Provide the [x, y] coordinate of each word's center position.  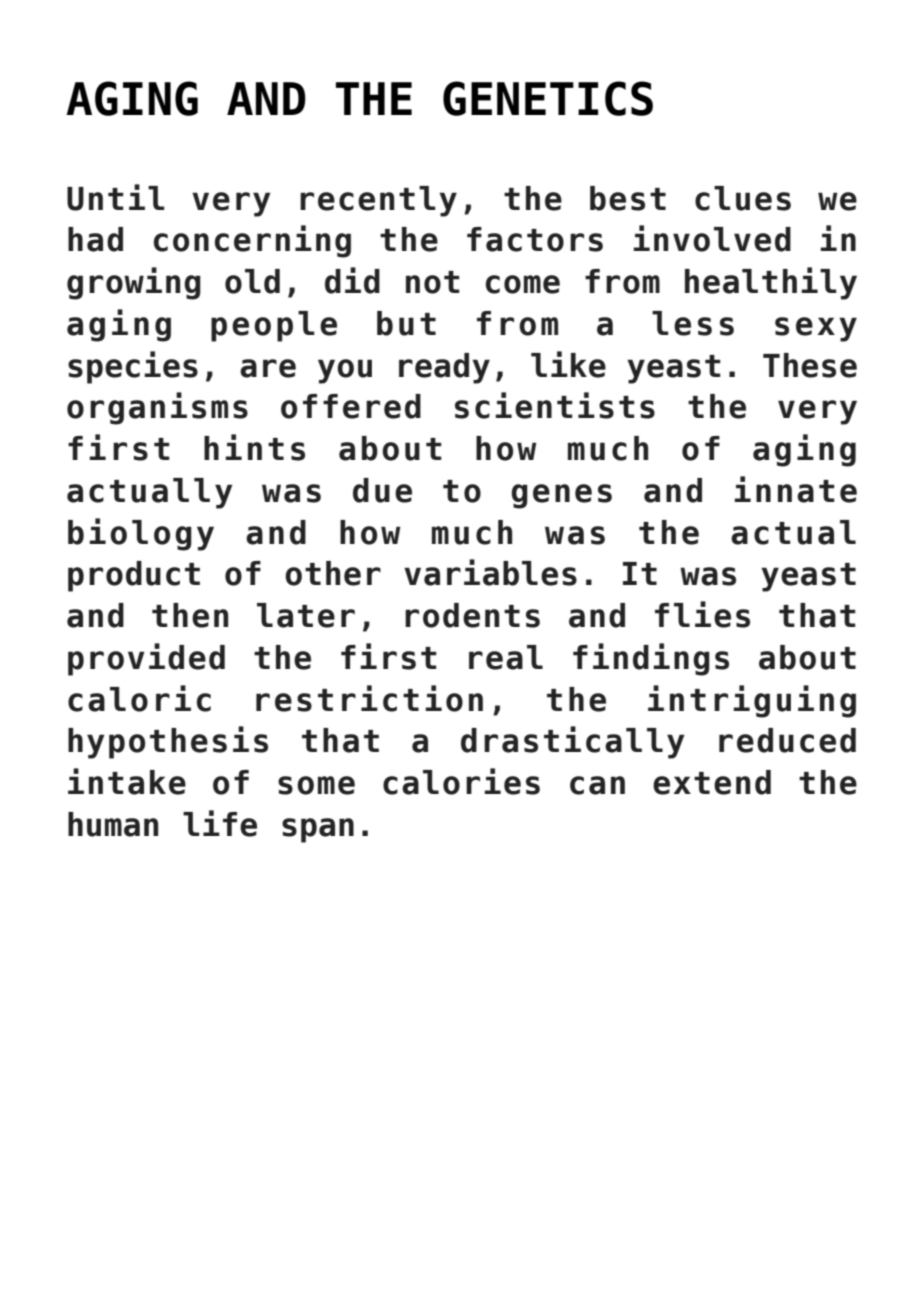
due [382, 490]
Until [116, 197]
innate [795, 489]
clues [743, 198]
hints [254, 447]
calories [461, 781]
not [433, 282]
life [220, 823]
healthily [771, 283]
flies [702, 614]
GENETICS [548, 98]
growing [134, 283]
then [190, 615]
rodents [472, 615]
